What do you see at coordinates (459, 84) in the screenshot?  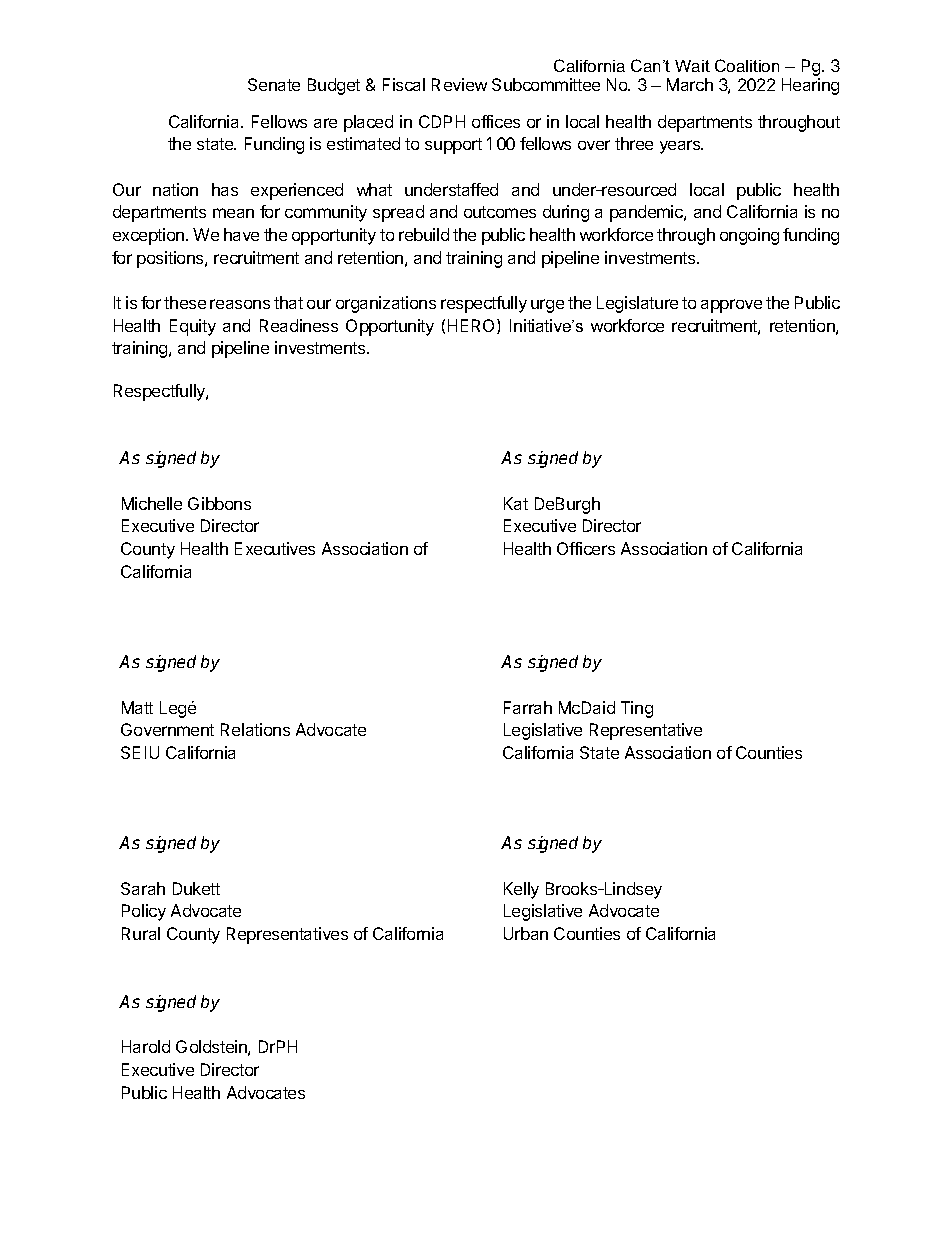 I see `Review` at bounding box center [459, 84].
